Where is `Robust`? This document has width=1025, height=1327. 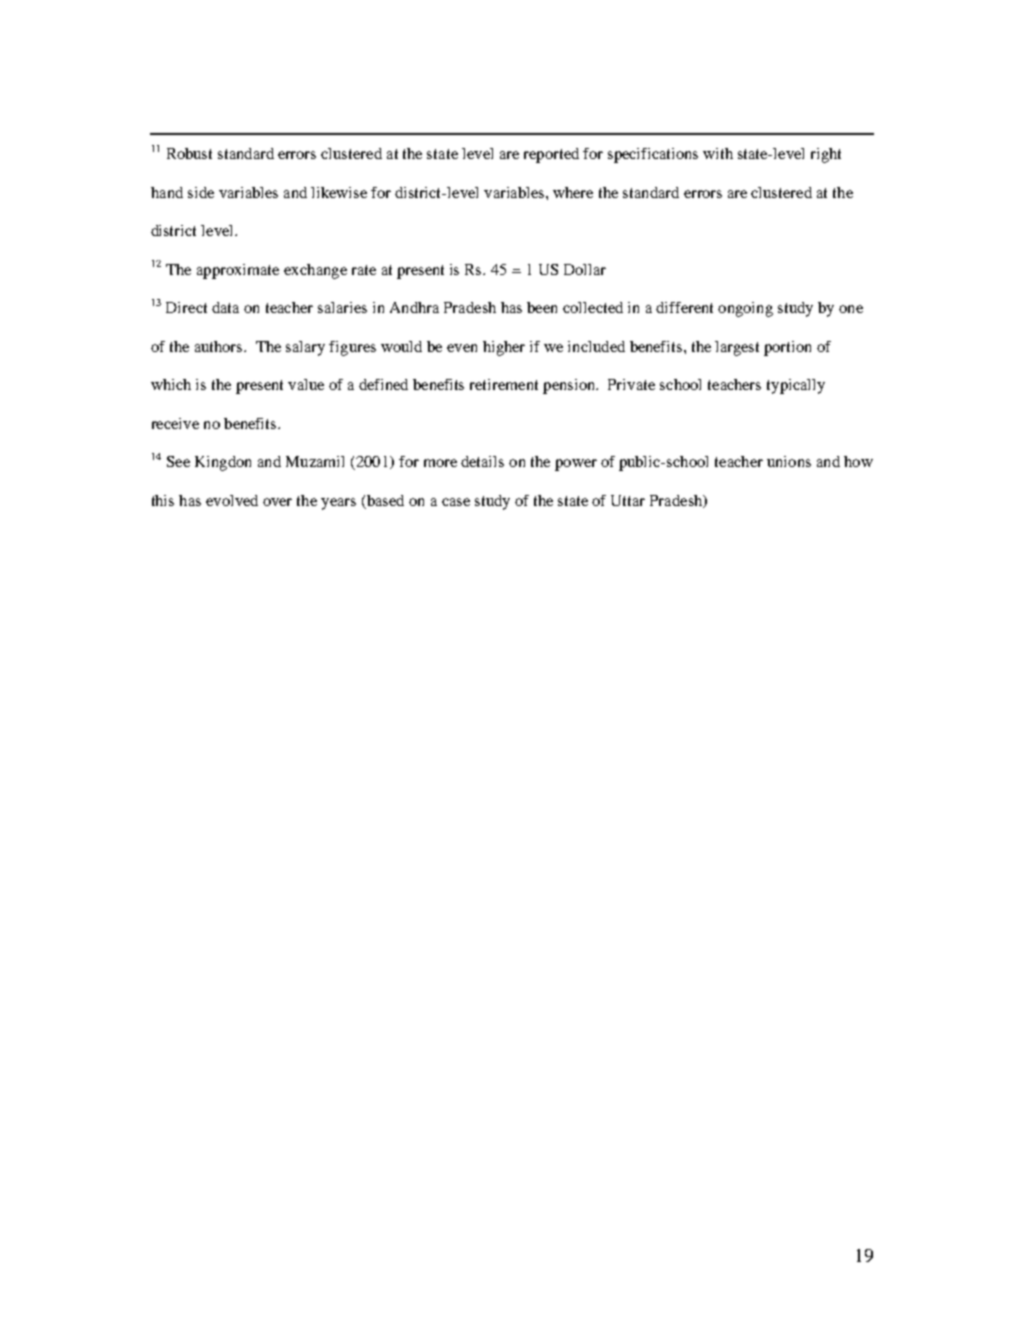 Robust is located at coordinates (189, 153).
